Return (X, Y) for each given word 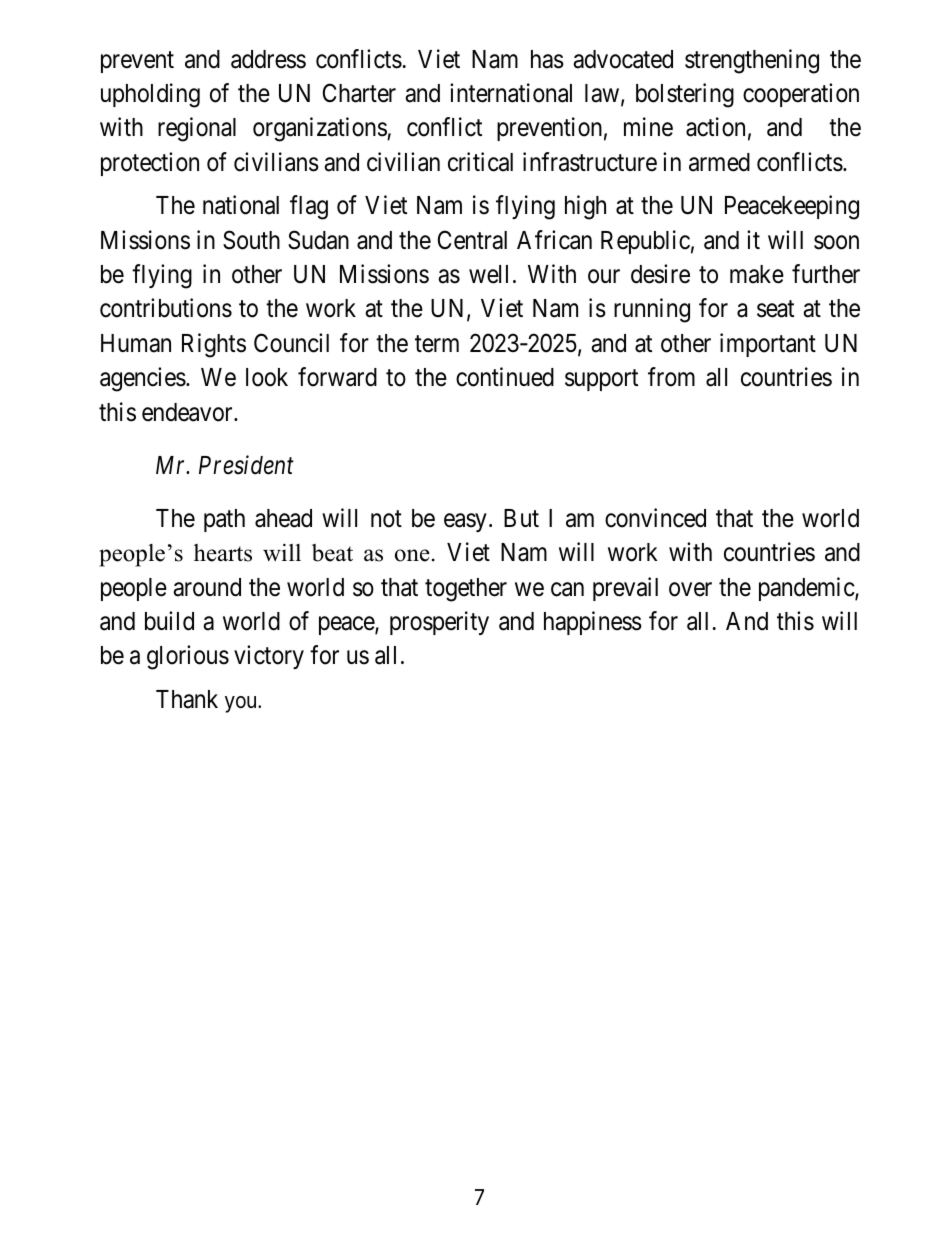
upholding (150, 95)
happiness (593, 623)
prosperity (439, 623)
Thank (187, 699)
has (547, 59)
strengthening (752, 61)
